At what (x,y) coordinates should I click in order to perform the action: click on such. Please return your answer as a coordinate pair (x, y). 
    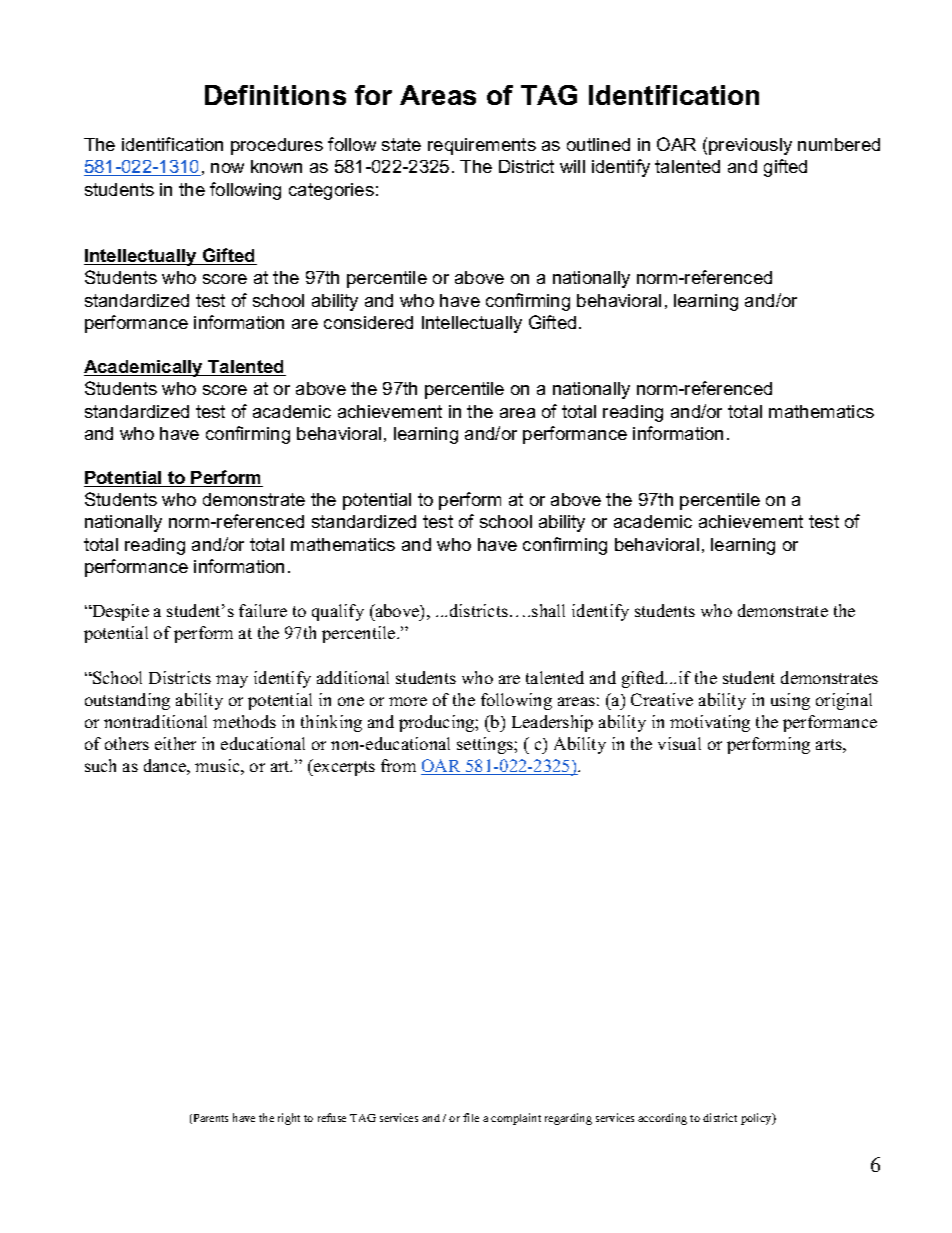
    Looking at the image, I should click on (100, 765).
